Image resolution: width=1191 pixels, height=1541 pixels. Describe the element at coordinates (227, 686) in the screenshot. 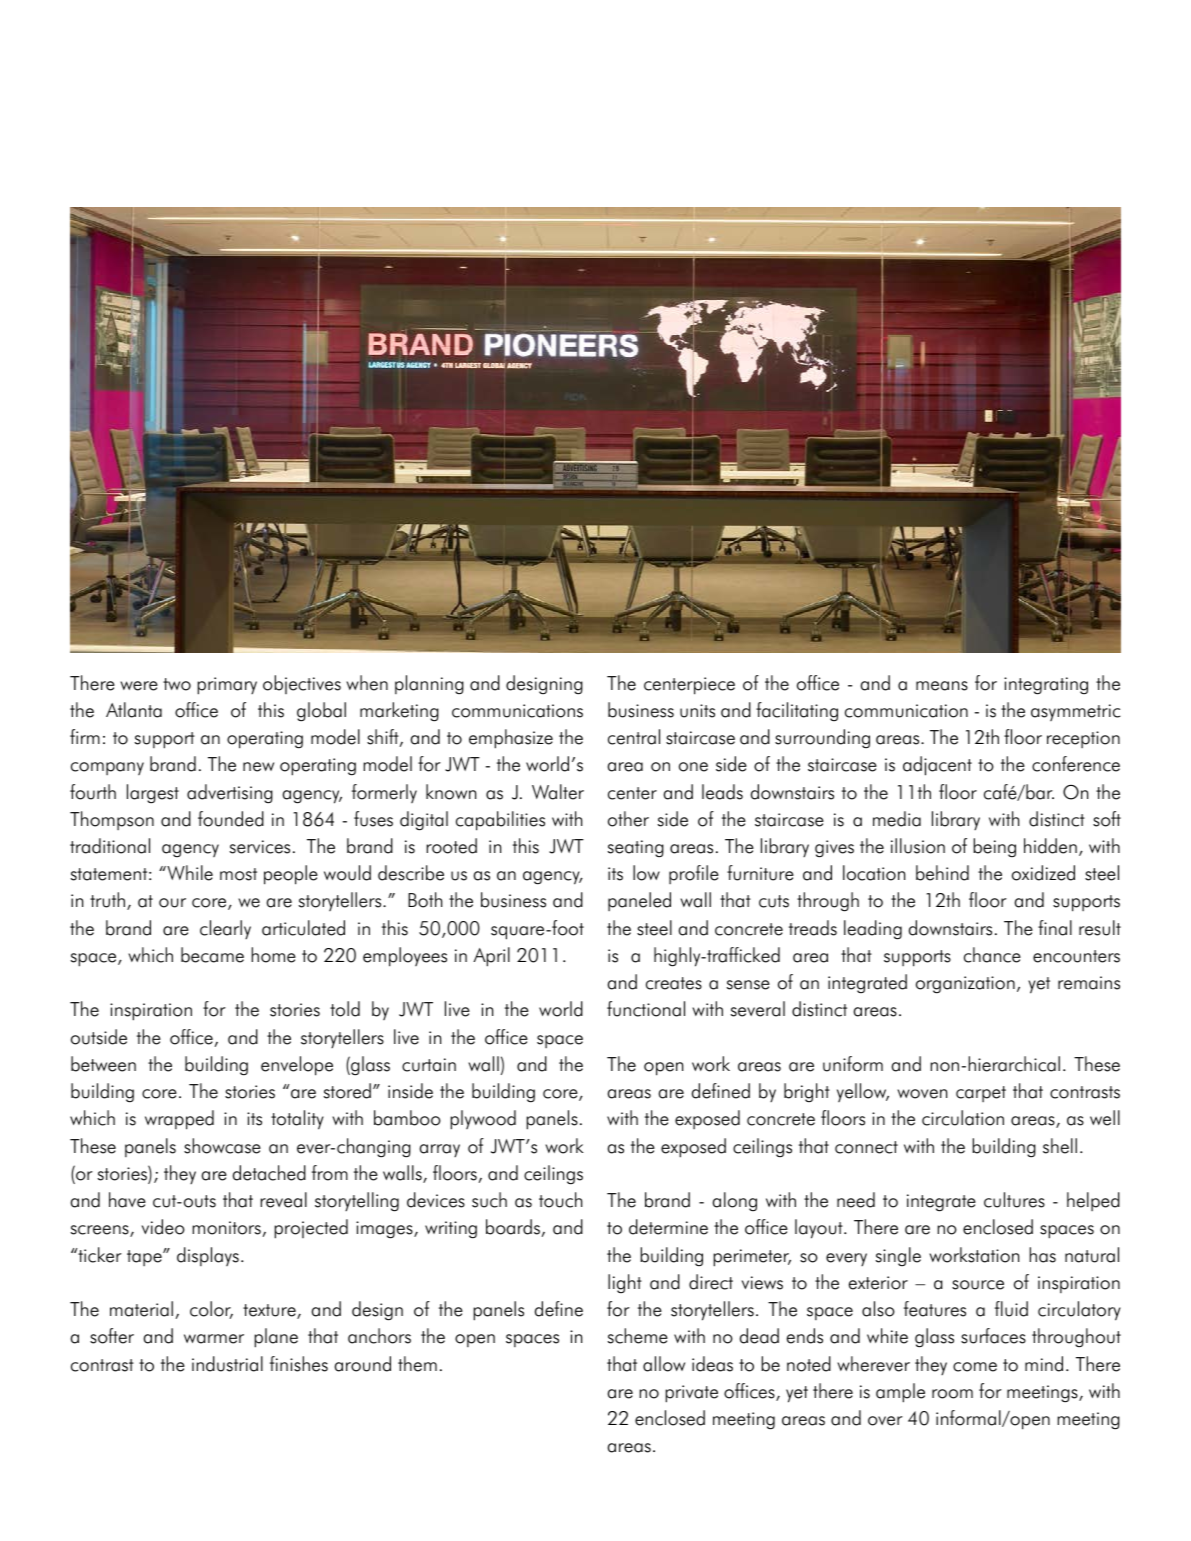

I see `primary` at that location.
